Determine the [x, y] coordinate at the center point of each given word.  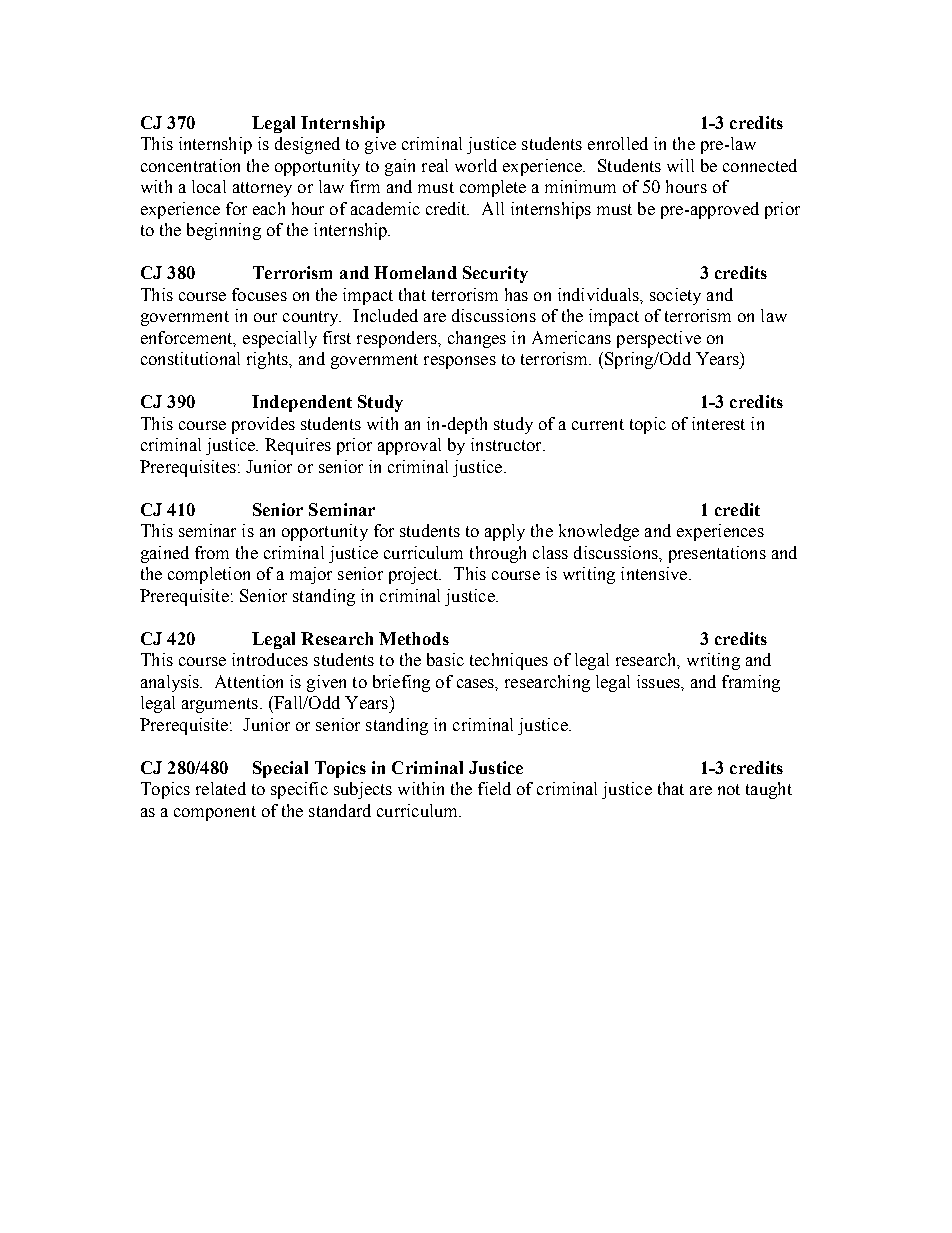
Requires [298, 446]
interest [718, 423]
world [476, 165]
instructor [507, 444]
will [680, 165]
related [221, 788]
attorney [262, 189]
